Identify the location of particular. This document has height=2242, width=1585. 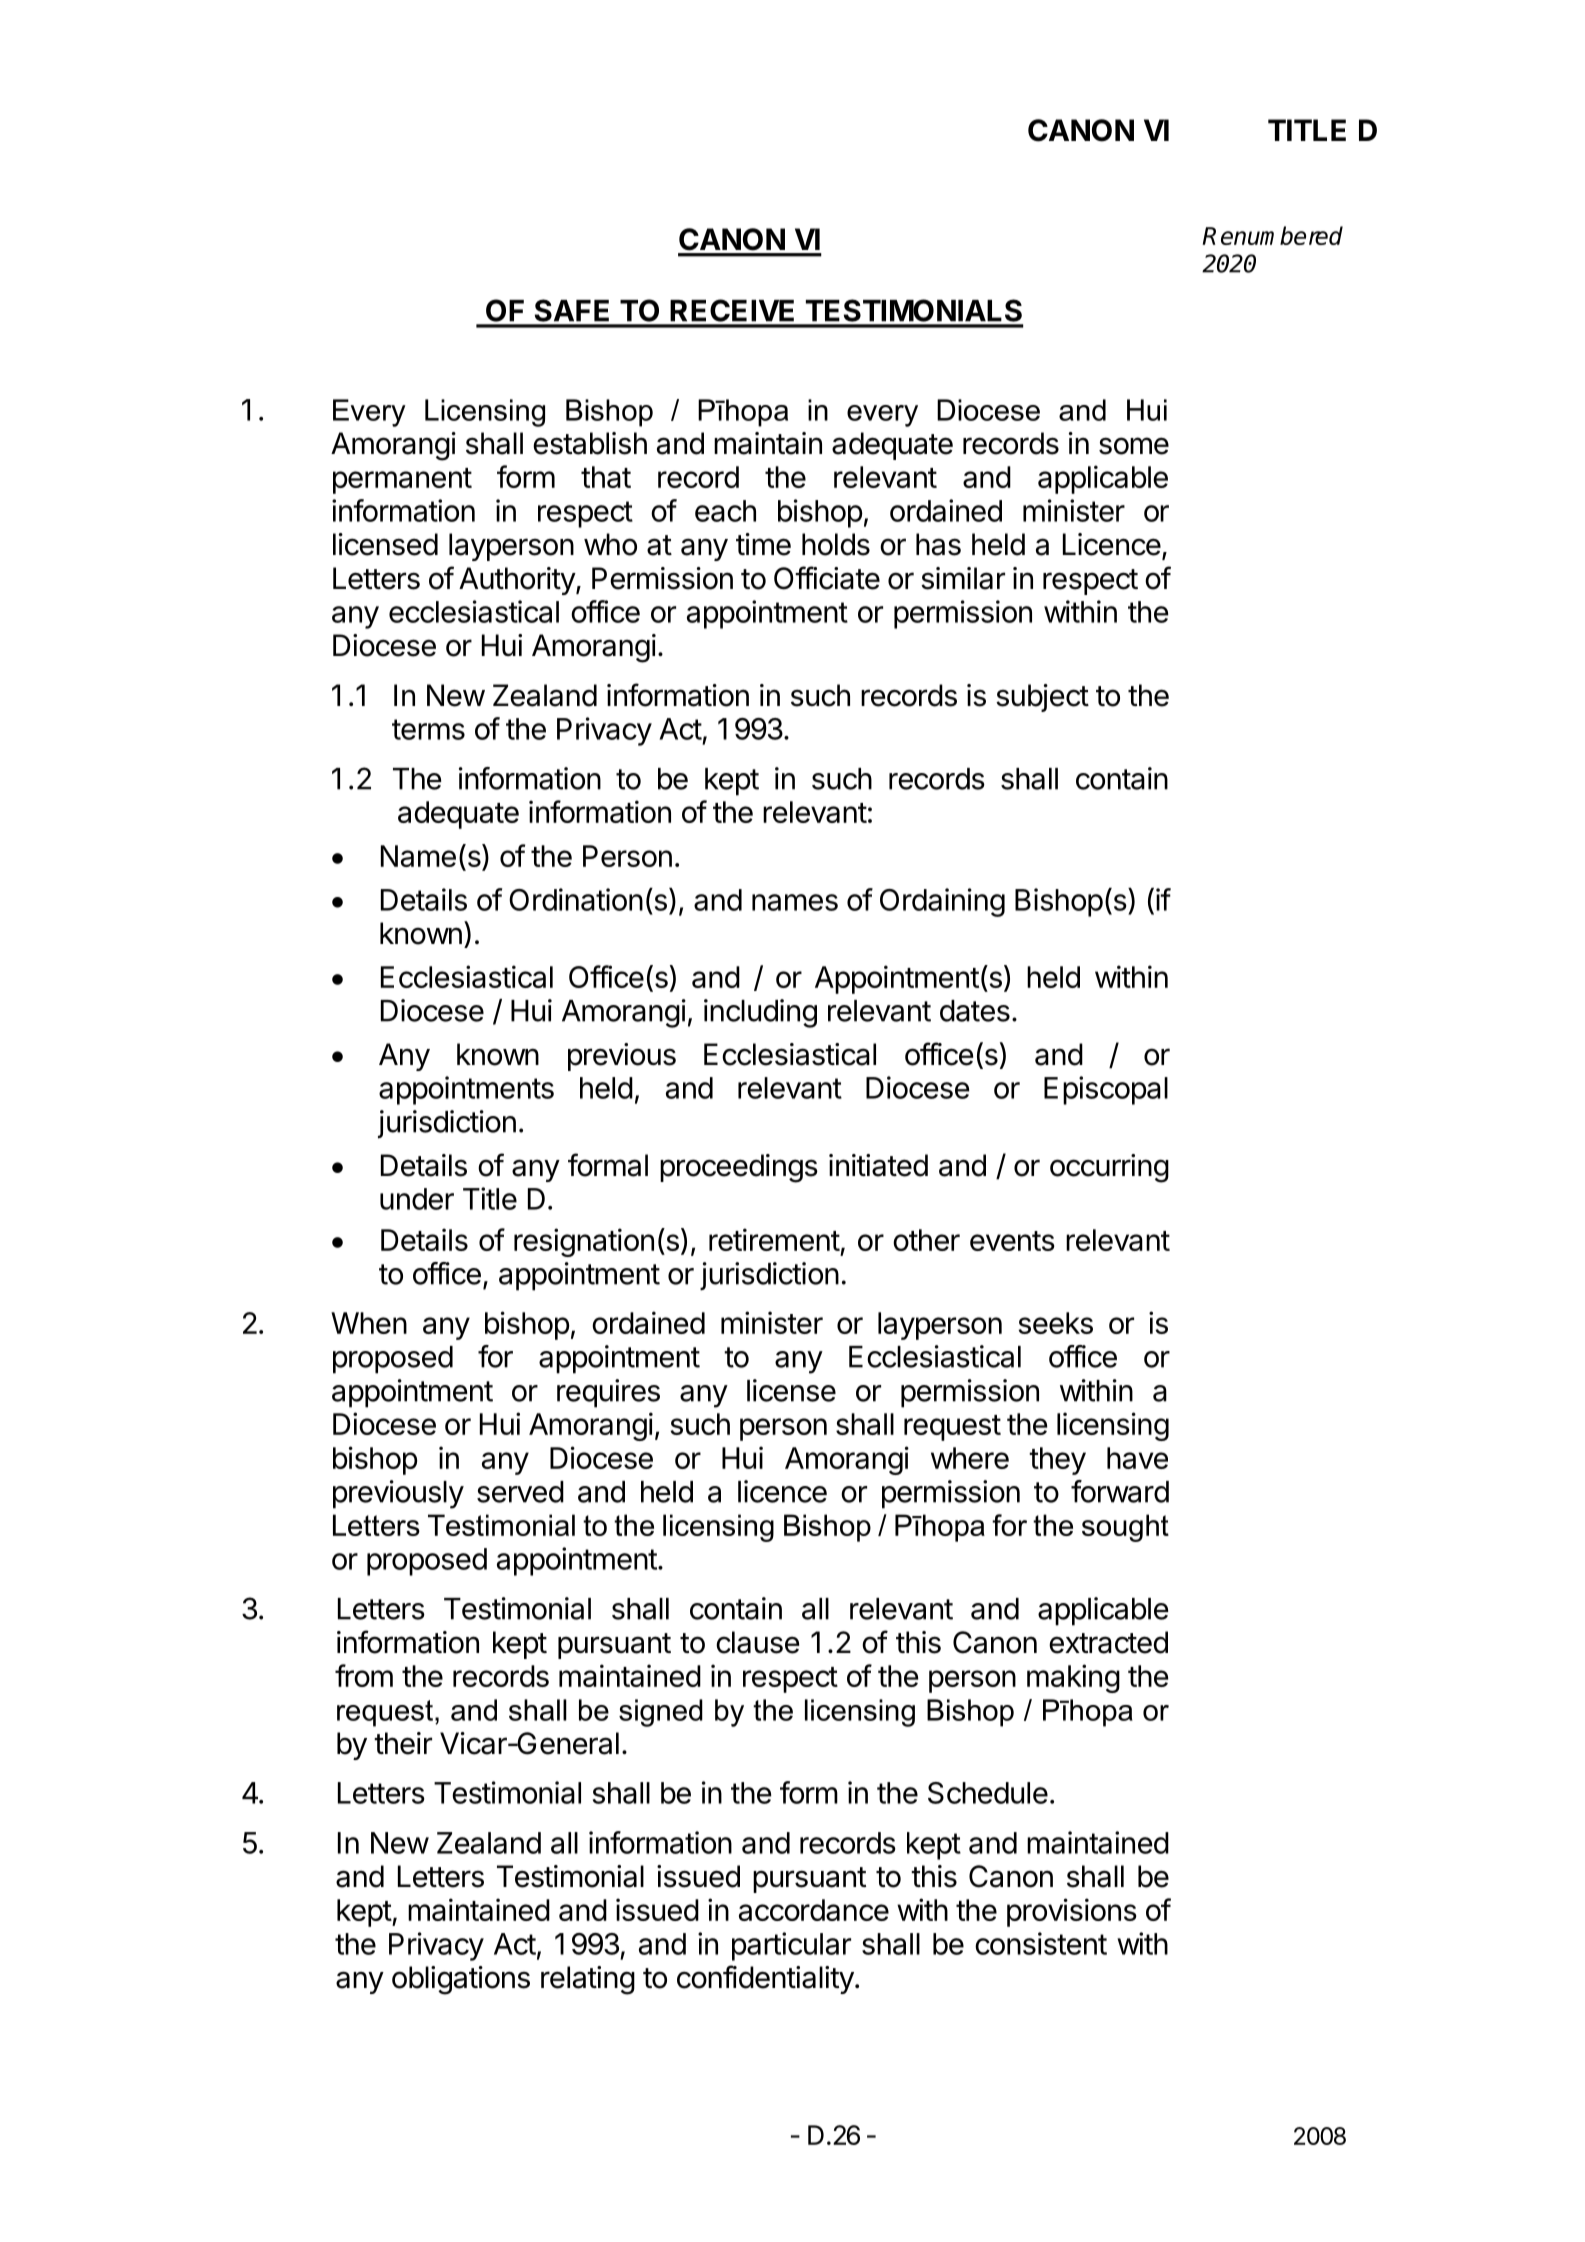
(791, 1946).
